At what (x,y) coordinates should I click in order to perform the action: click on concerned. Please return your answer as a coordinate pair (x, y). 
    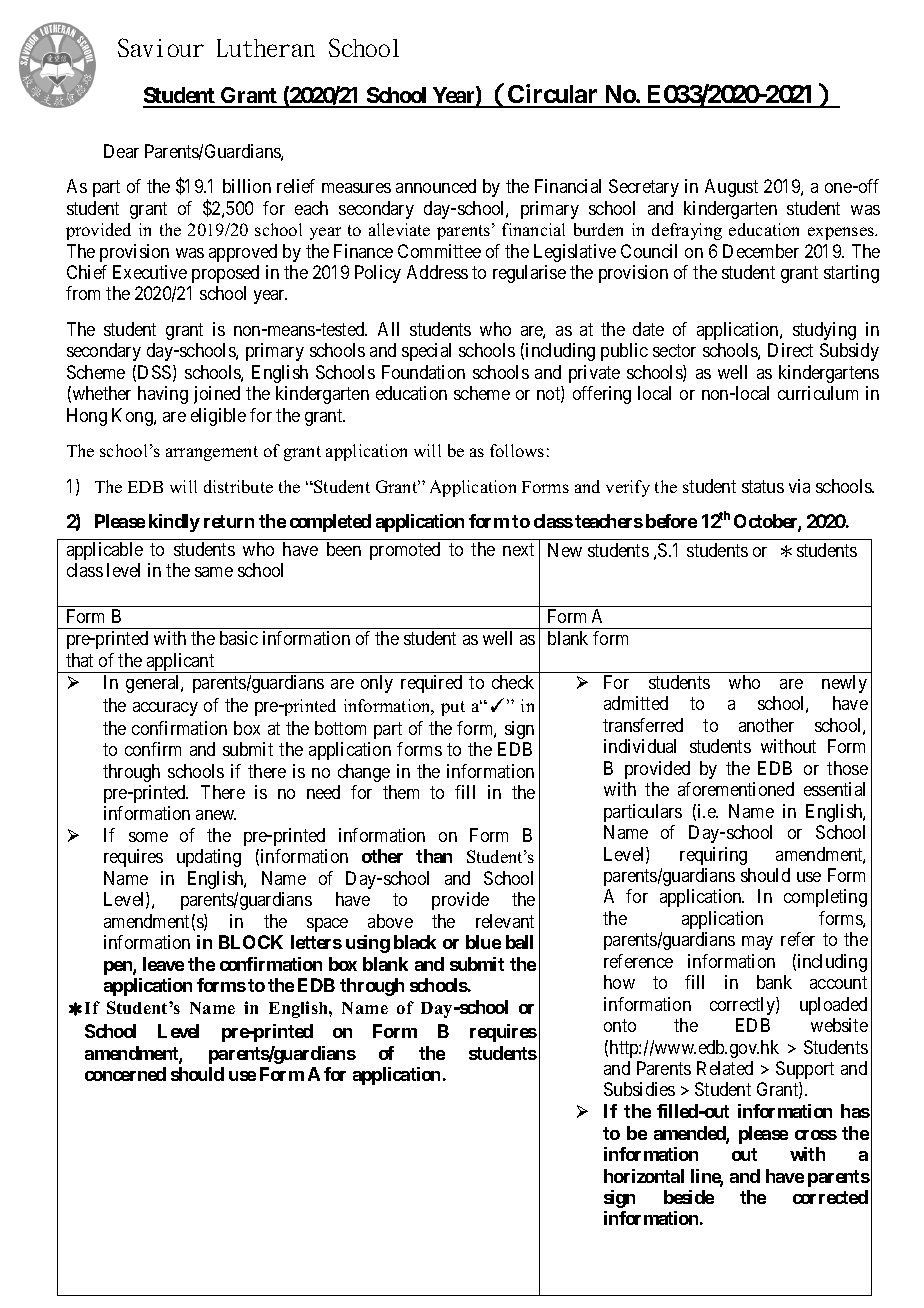
    Looking at the image, I should click on (125, 1074).
